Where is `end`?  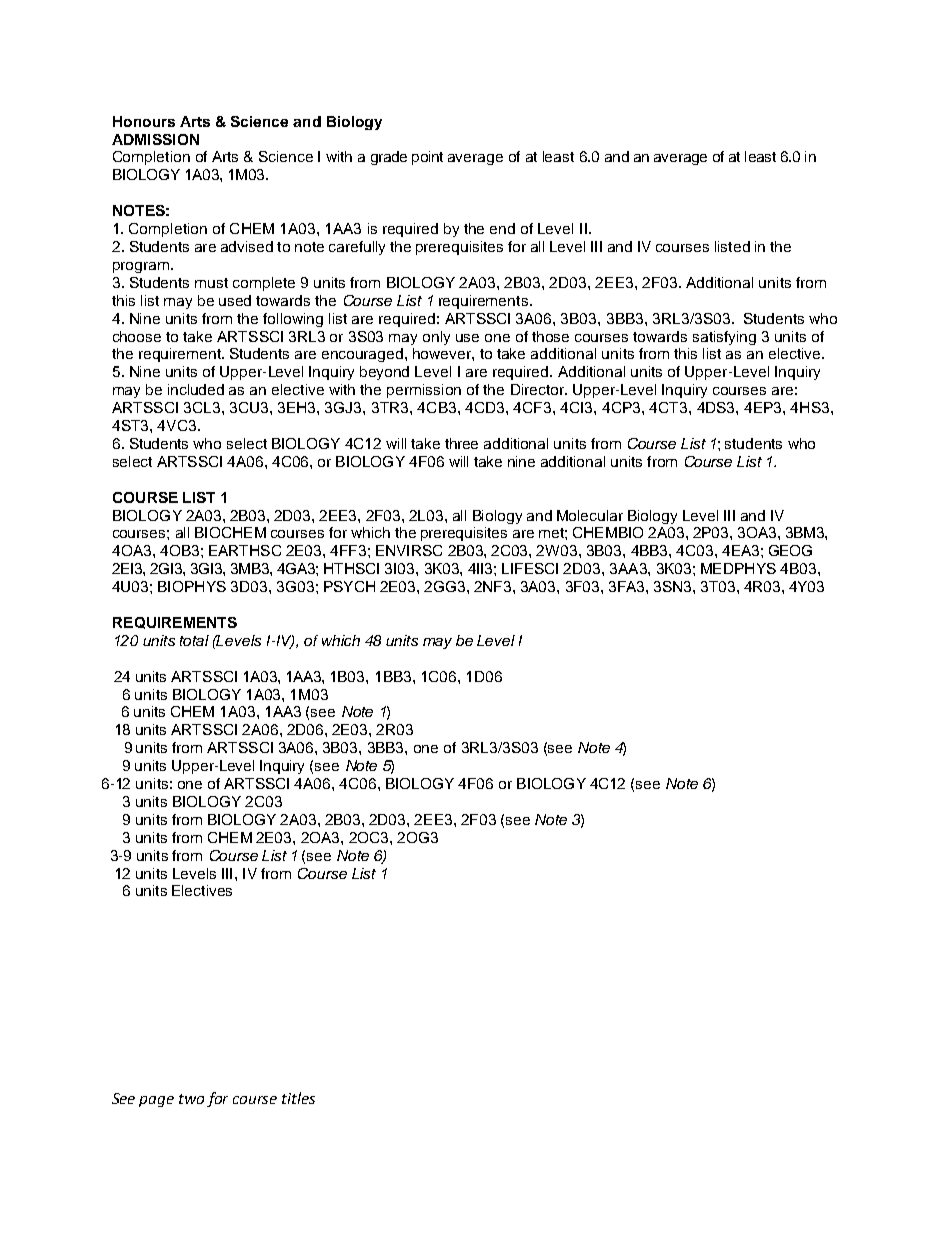
end is located at coordinates (502, 228).
